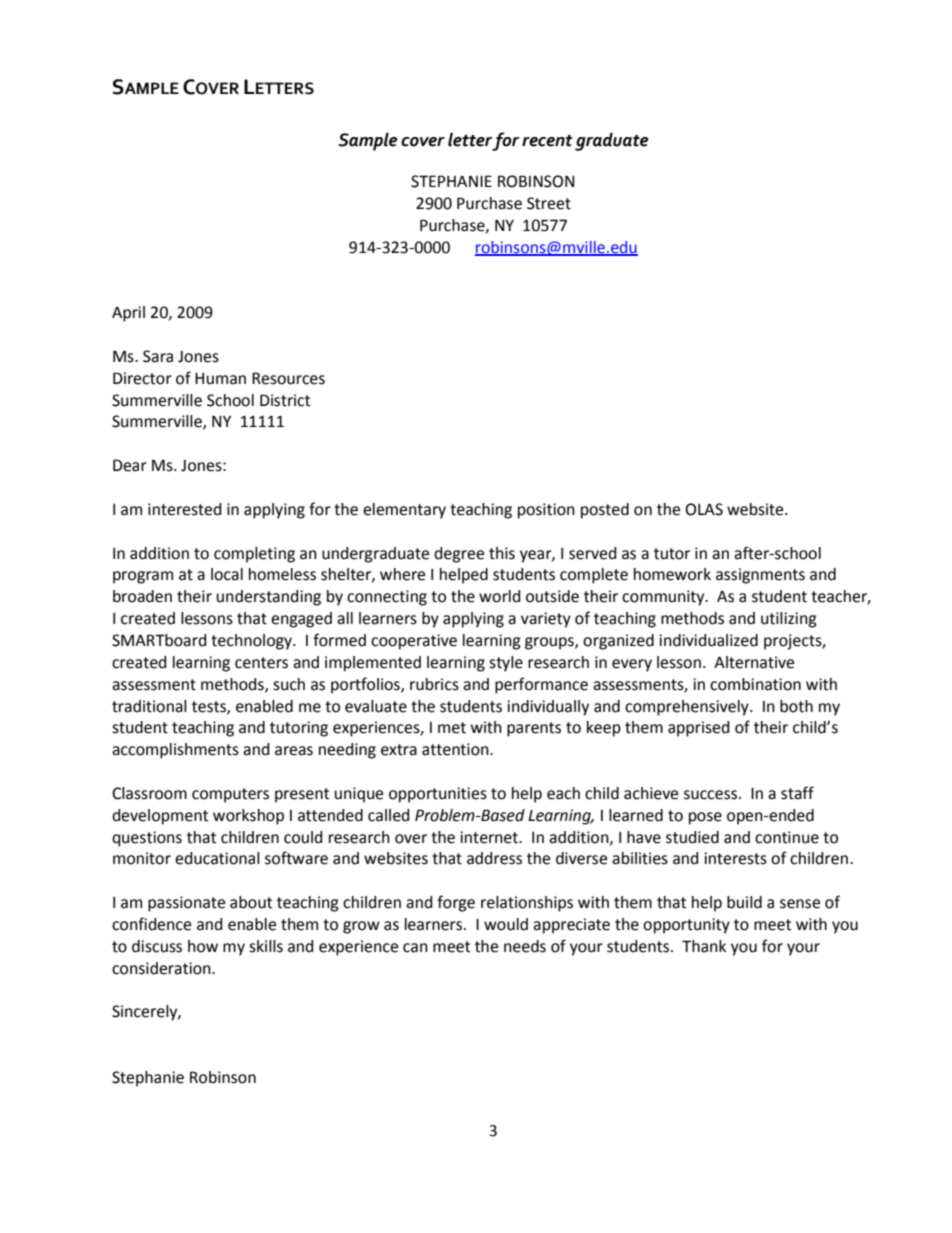 The height and width of the page is (1233, 952). I want to click on posted, so click(605, 511).
